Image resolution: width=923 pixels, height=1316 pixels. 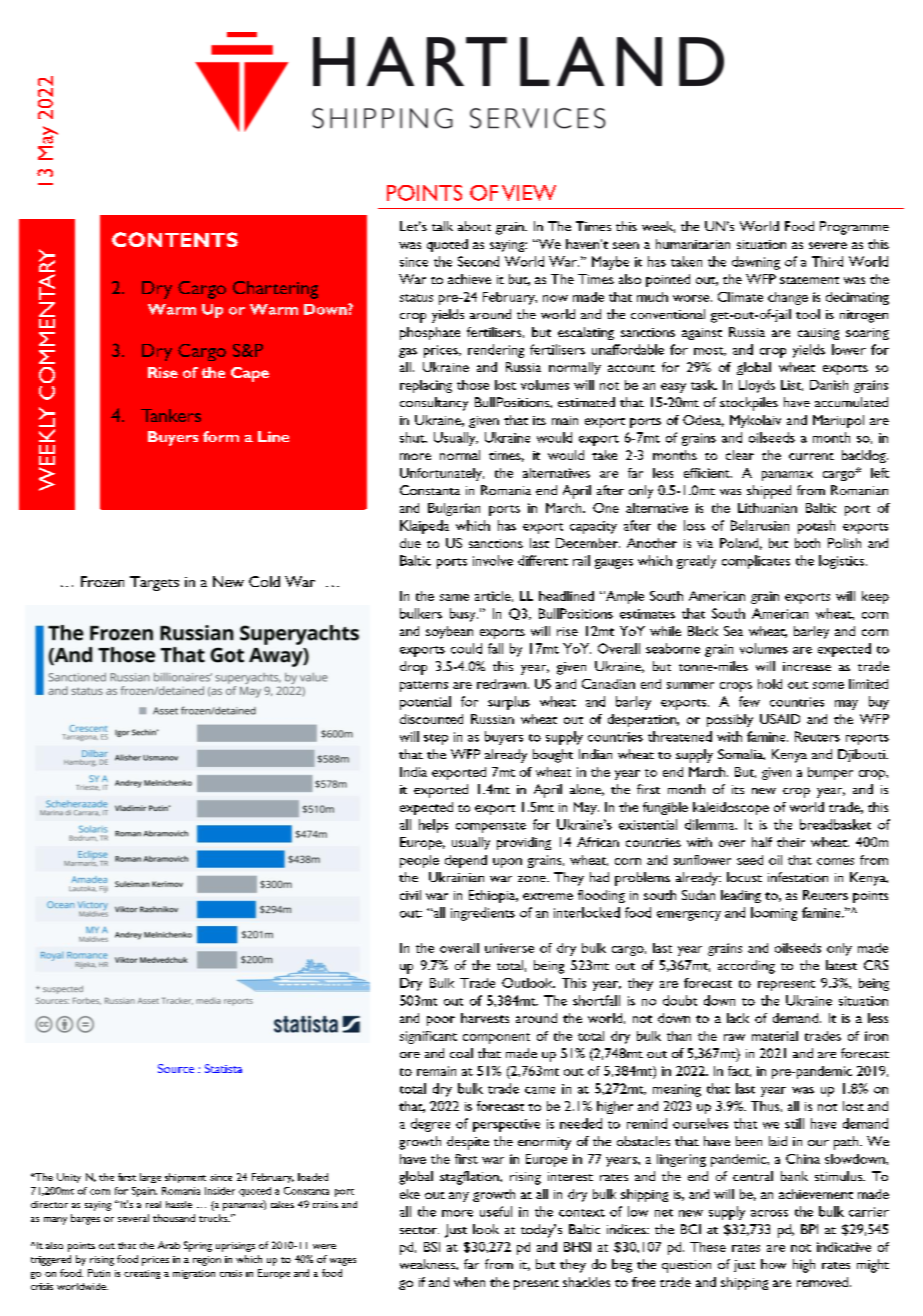 I want to click on shipped, so click(x=769, y=492).
